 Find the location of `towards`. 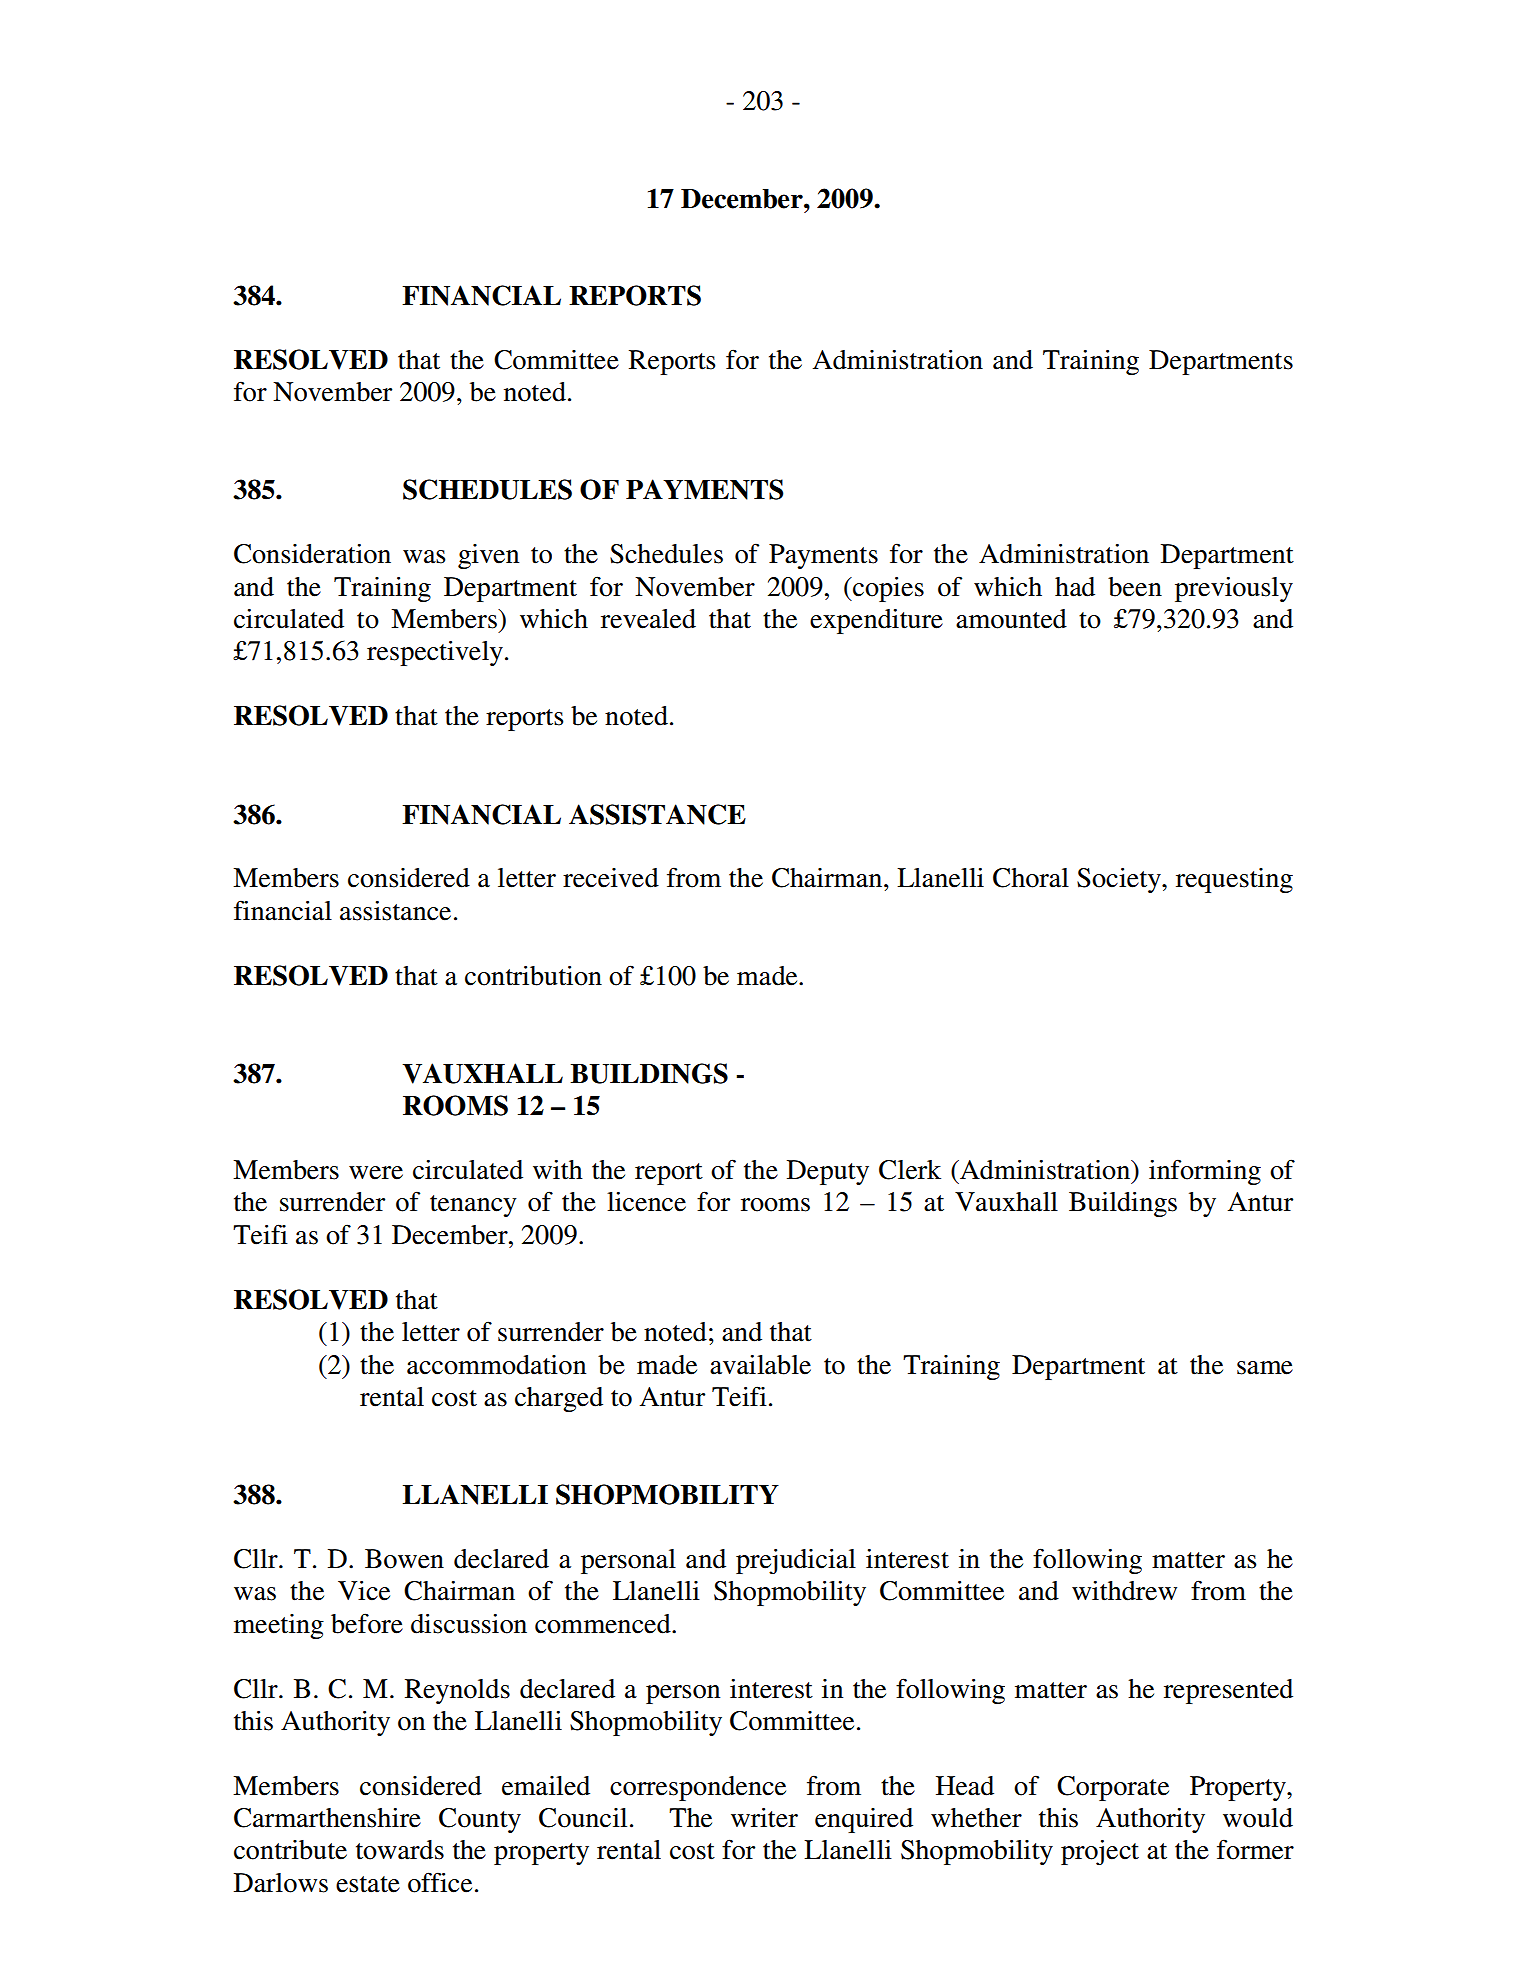

towards is located at coordinates (400, 1850).
